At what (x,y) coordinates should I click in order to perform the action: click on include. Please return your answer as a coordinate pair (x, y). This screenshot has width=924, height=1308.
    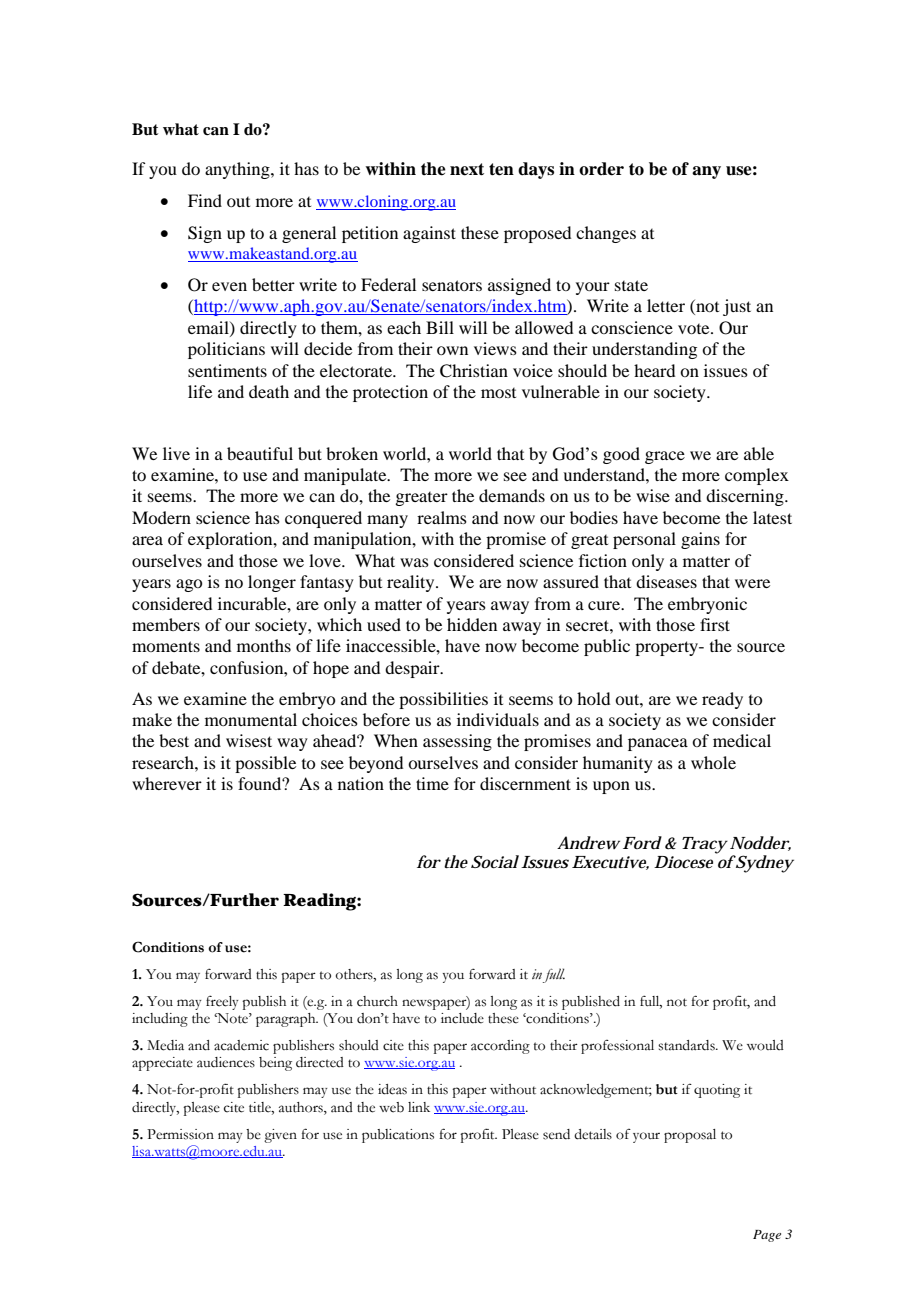
    Looking at the image, I should click on (462, 1018).
